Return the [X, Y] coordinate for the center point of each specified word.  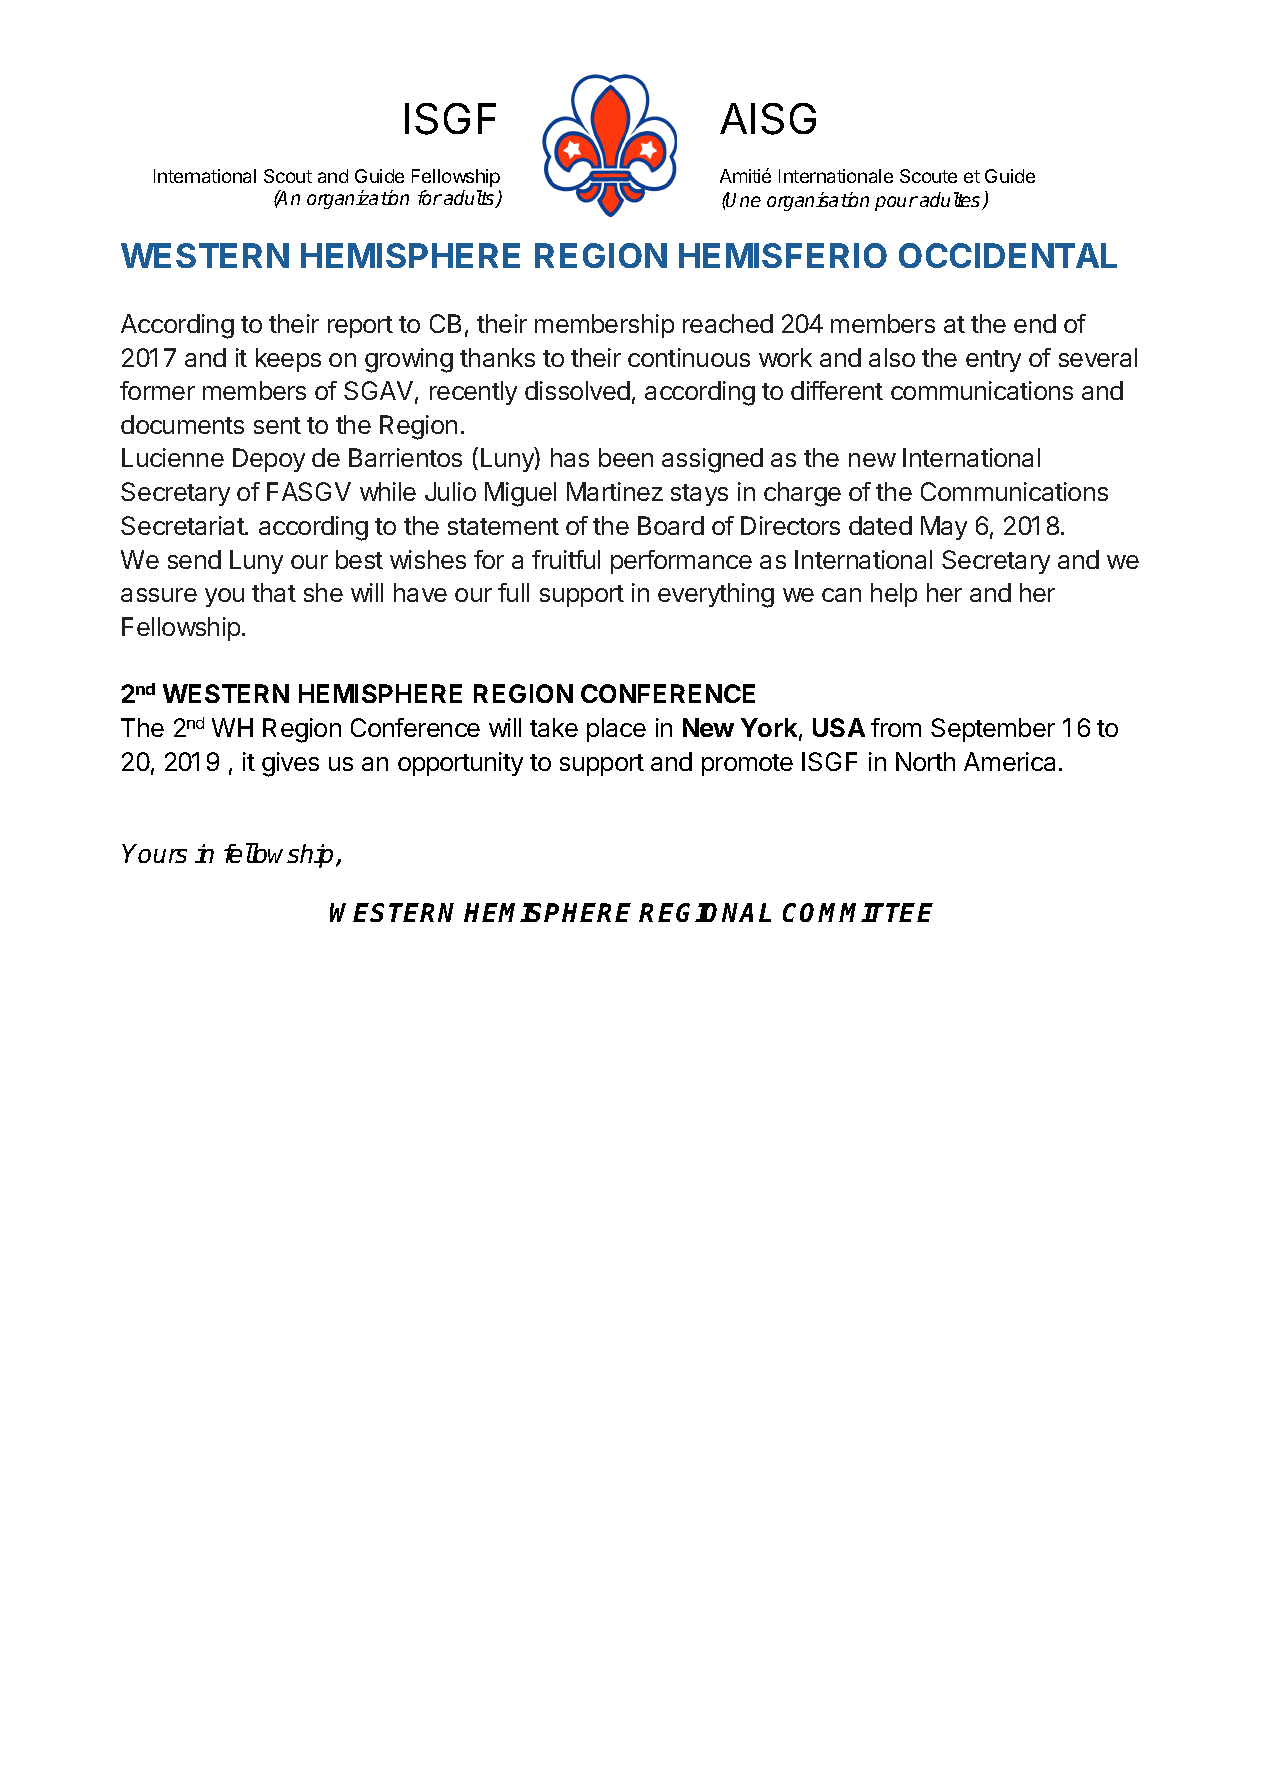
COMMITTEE [858, 912]
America [1009, 761]
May [944, 528]
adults [470, 199]
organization [358, 199]
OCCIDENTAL [1008, 255]
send [194, 559]
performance [681, 562]
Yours [155, 853]
